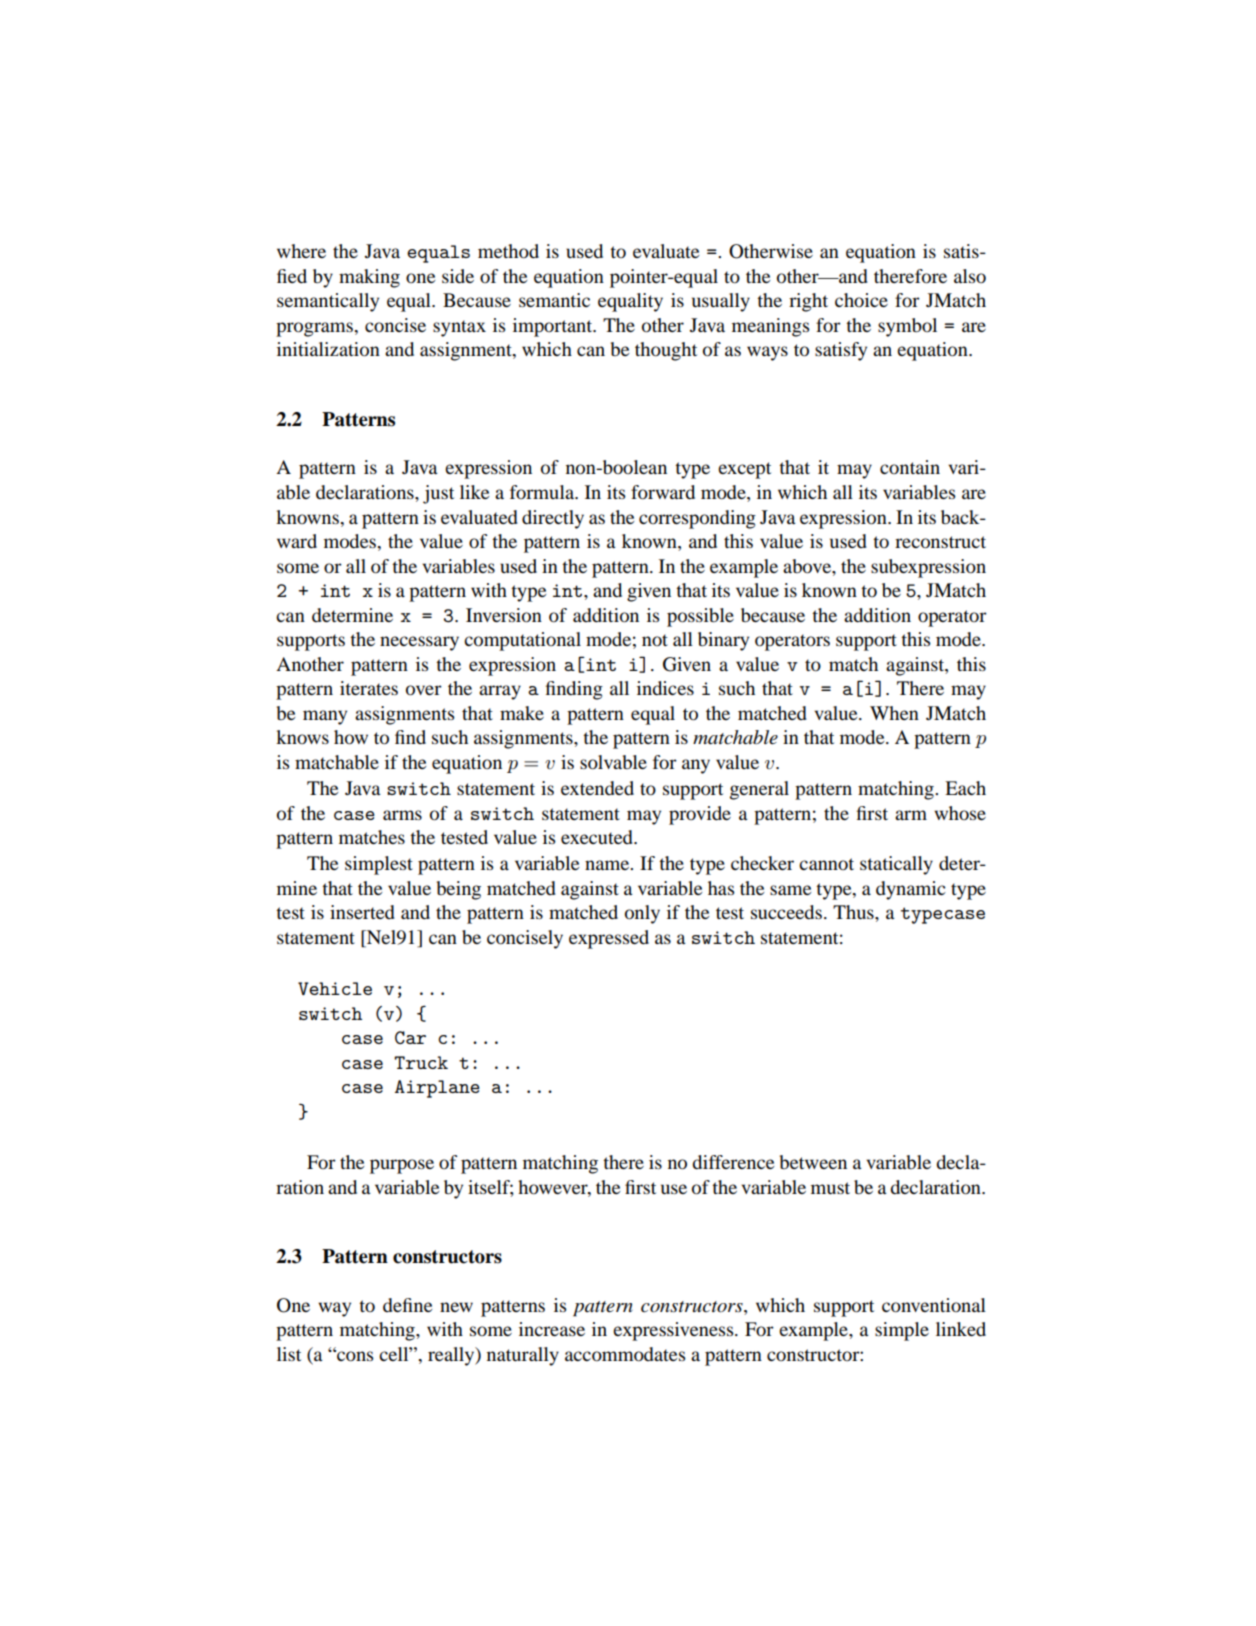  I want to click on define, so click(407, 1305).
